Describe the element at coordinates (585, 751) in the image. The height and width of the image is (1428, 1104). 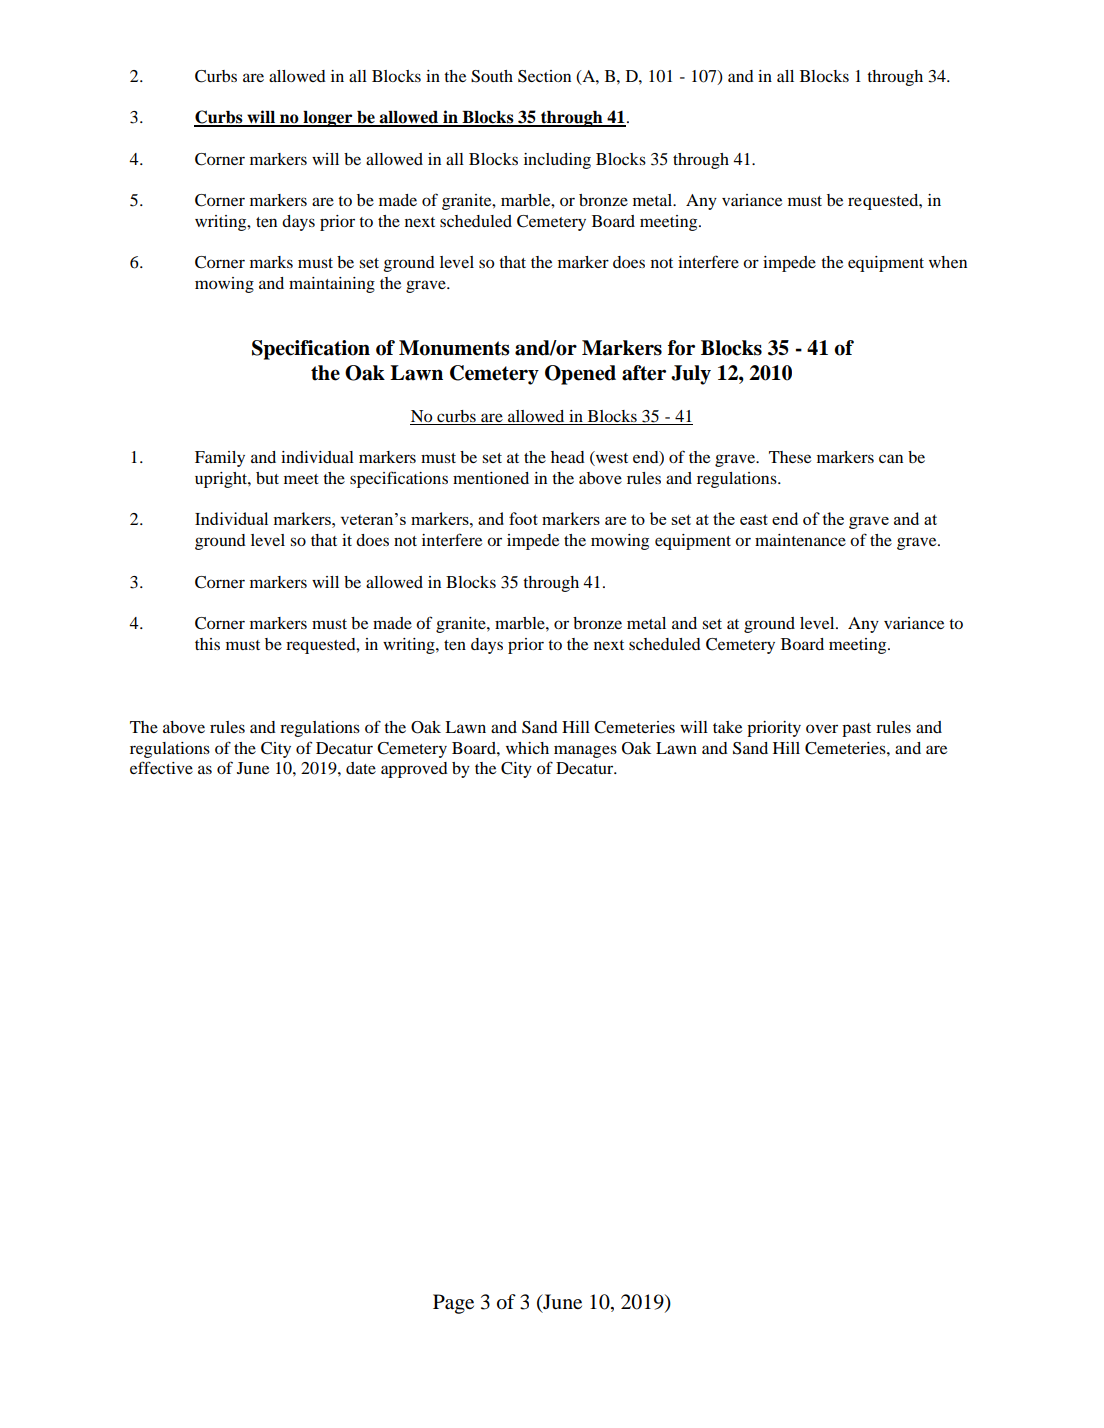
I see `manages` at that location.
